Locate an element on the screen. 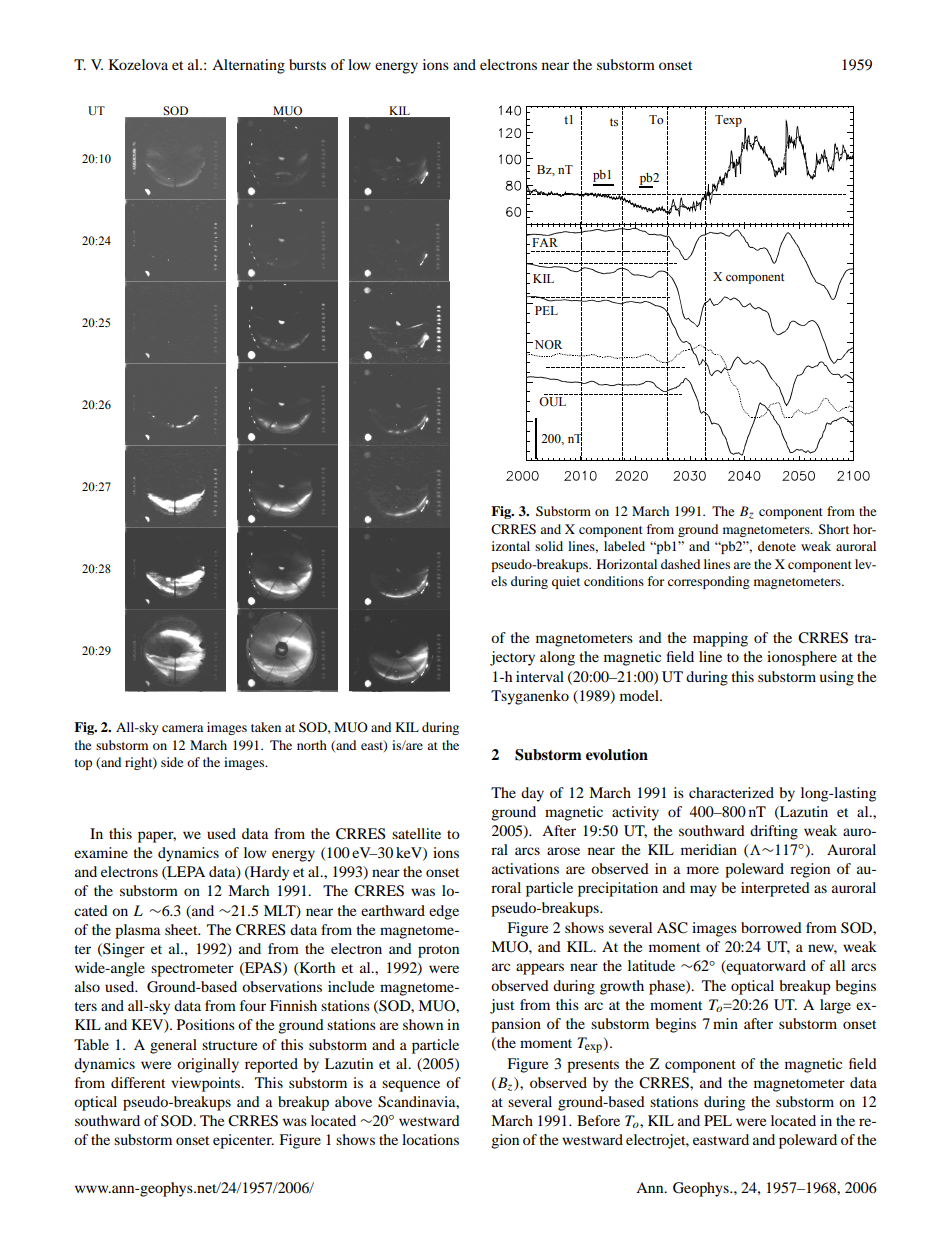 This screenshot has width=952, height=1257. labeled is located at coordinates (624, 546).
